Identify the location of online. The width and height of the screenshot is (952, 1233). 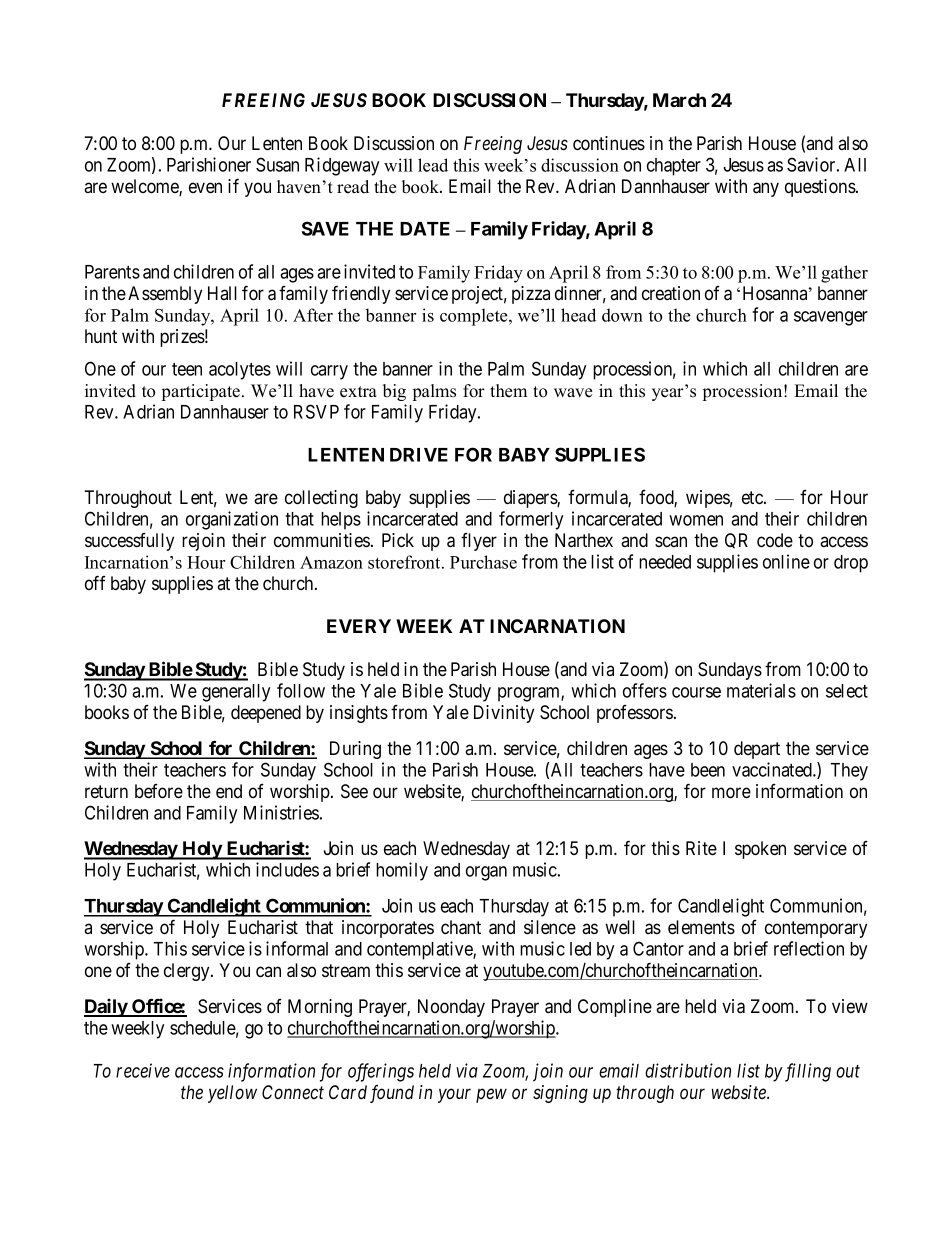
(786, 561).
